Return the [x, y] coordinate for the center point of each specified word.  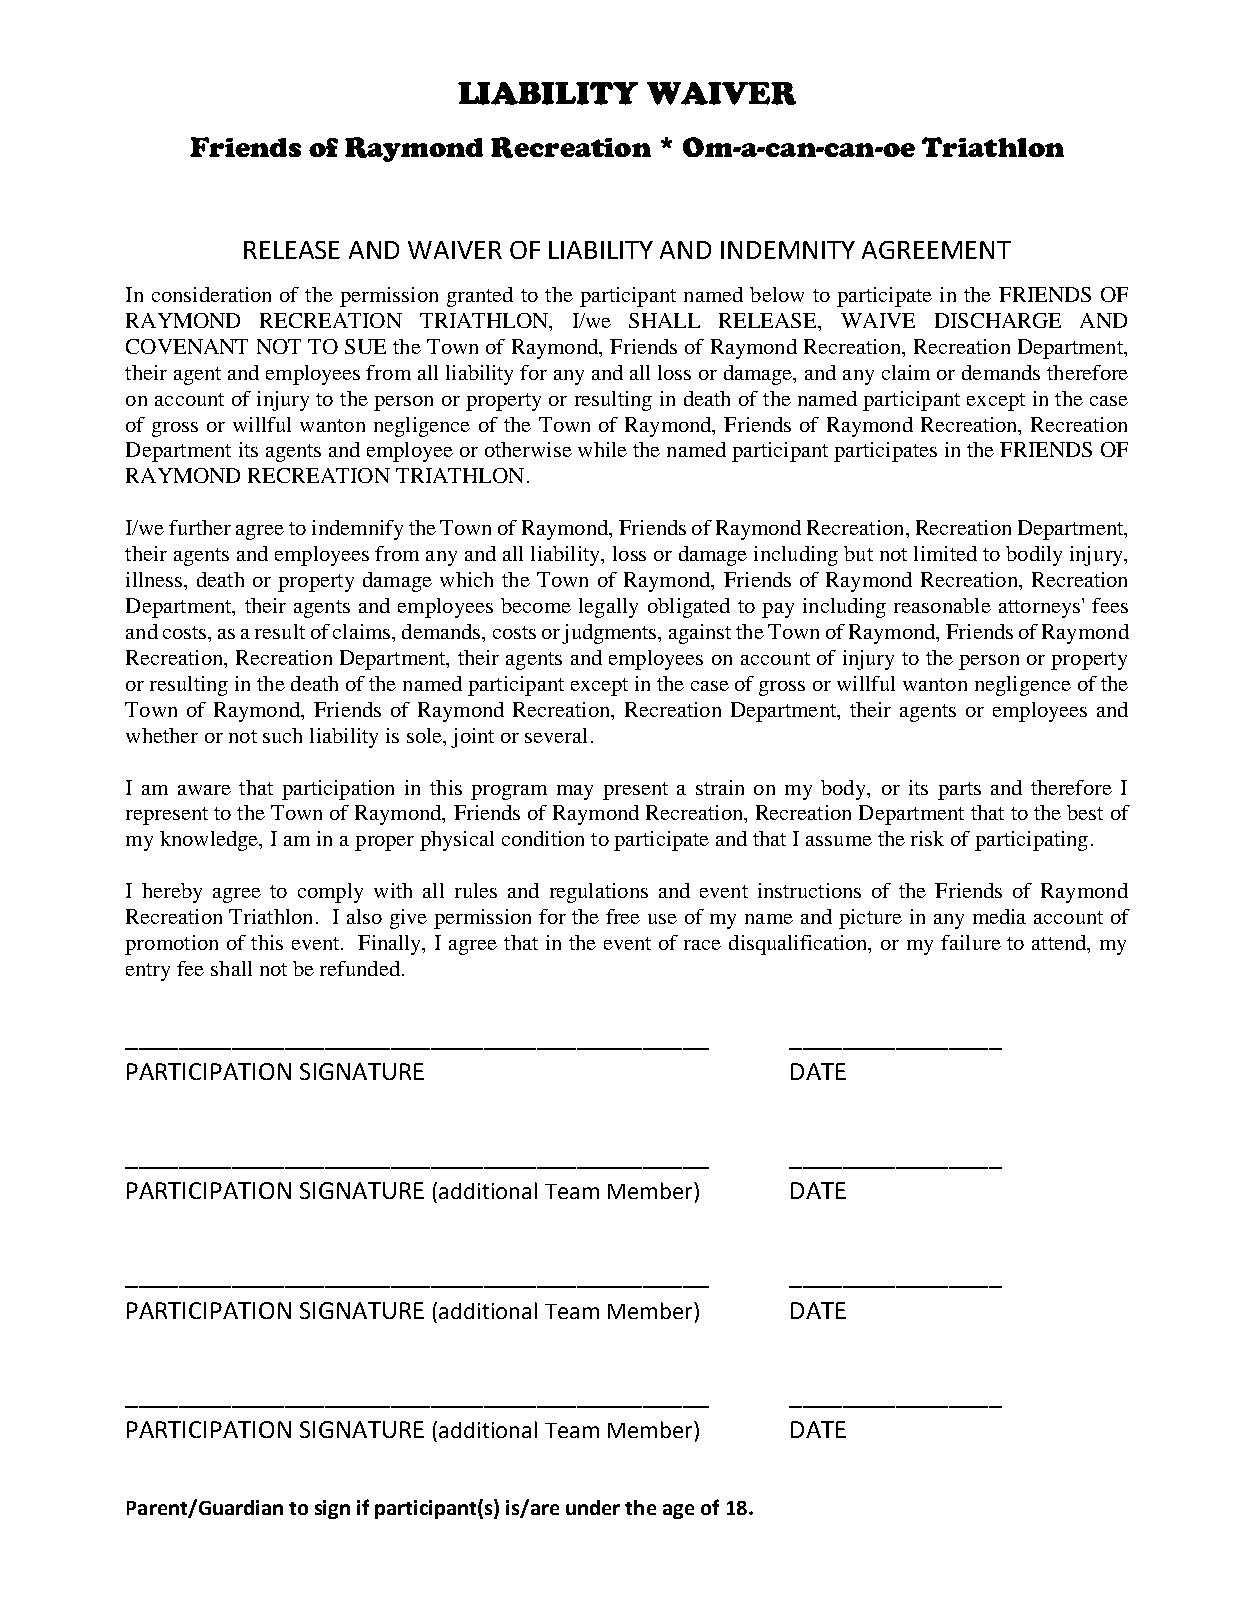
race [702, 945]
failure [971, 942]
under [593, 1507]
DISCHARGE [998, 320]
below [777, 294]
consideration [211, 294]
